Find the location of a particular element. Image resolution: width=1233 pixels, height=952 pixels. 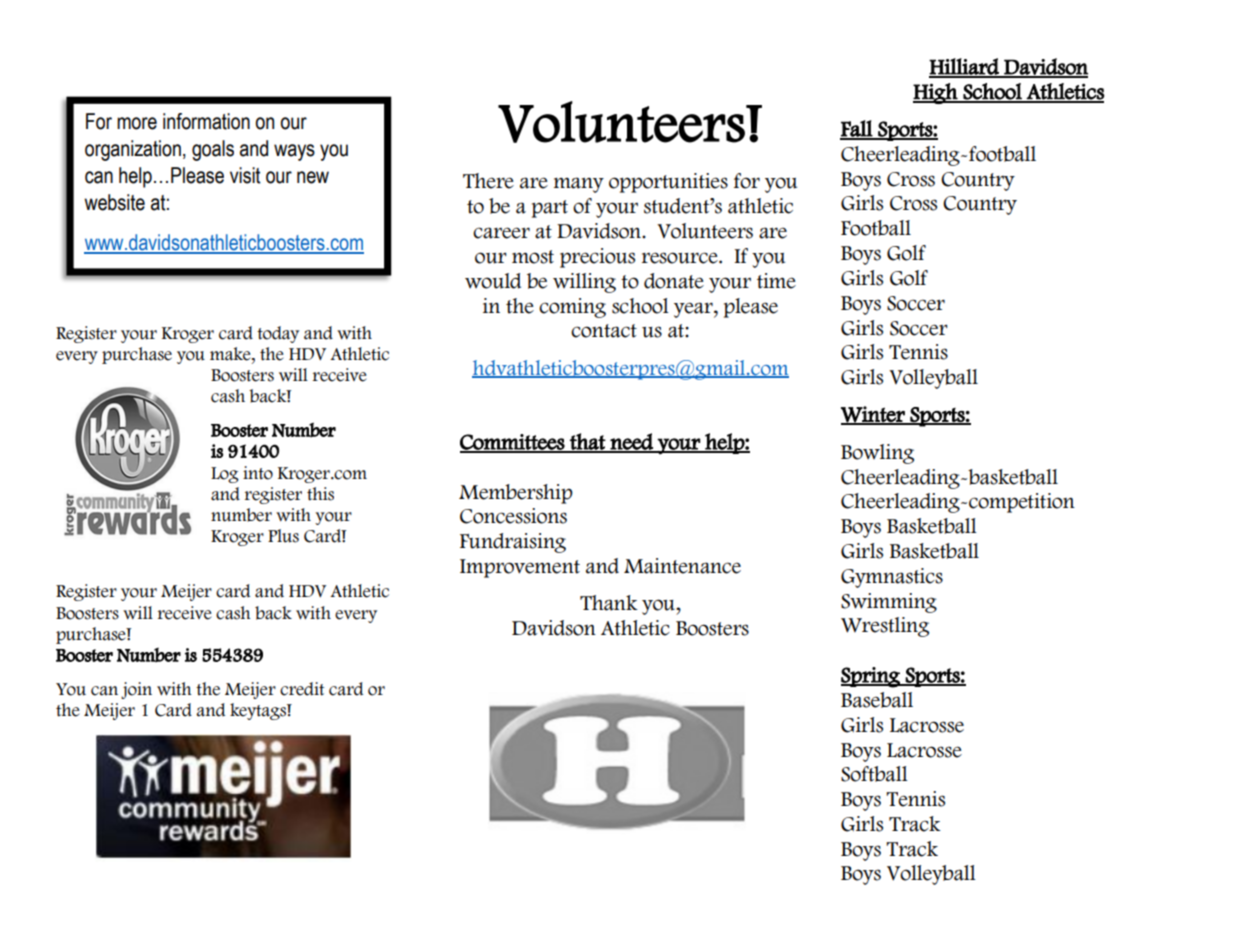

today is located at coordinates (278, 334).
